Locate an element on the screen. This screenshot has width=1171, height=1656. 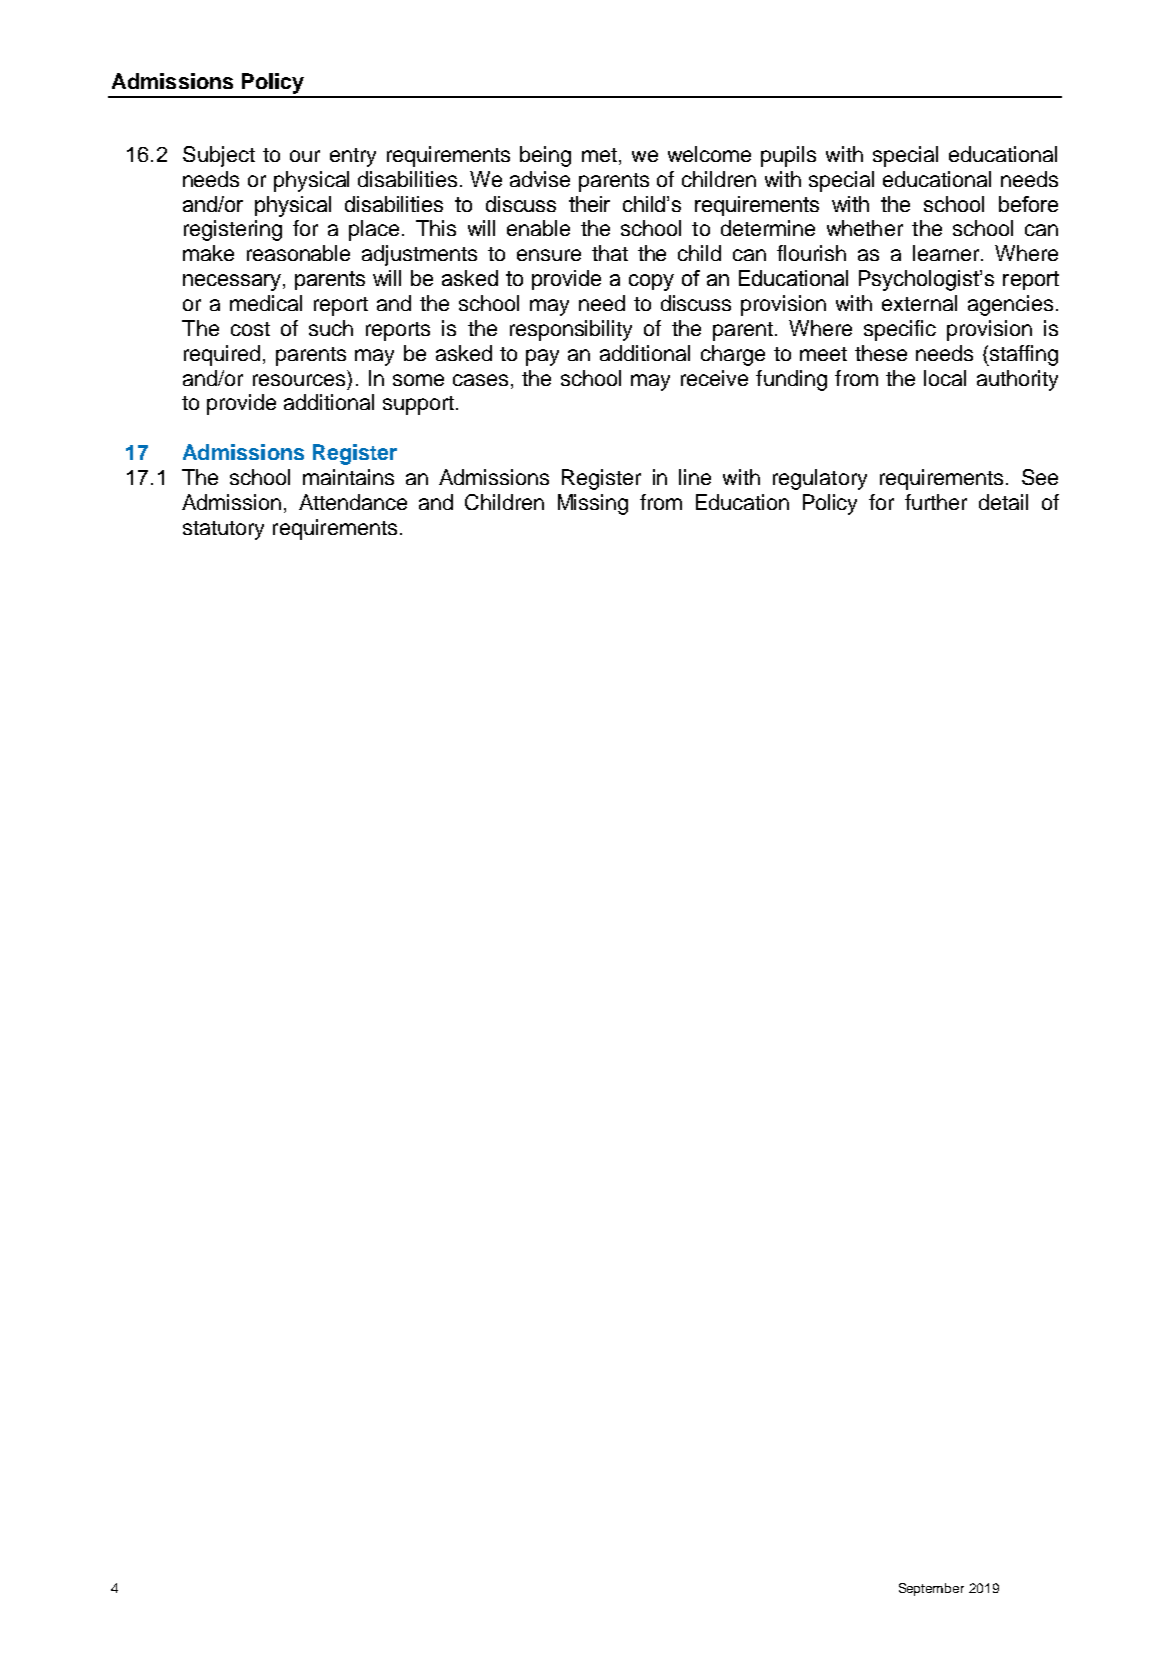
Attendance is located at coordinates (353, 502).
